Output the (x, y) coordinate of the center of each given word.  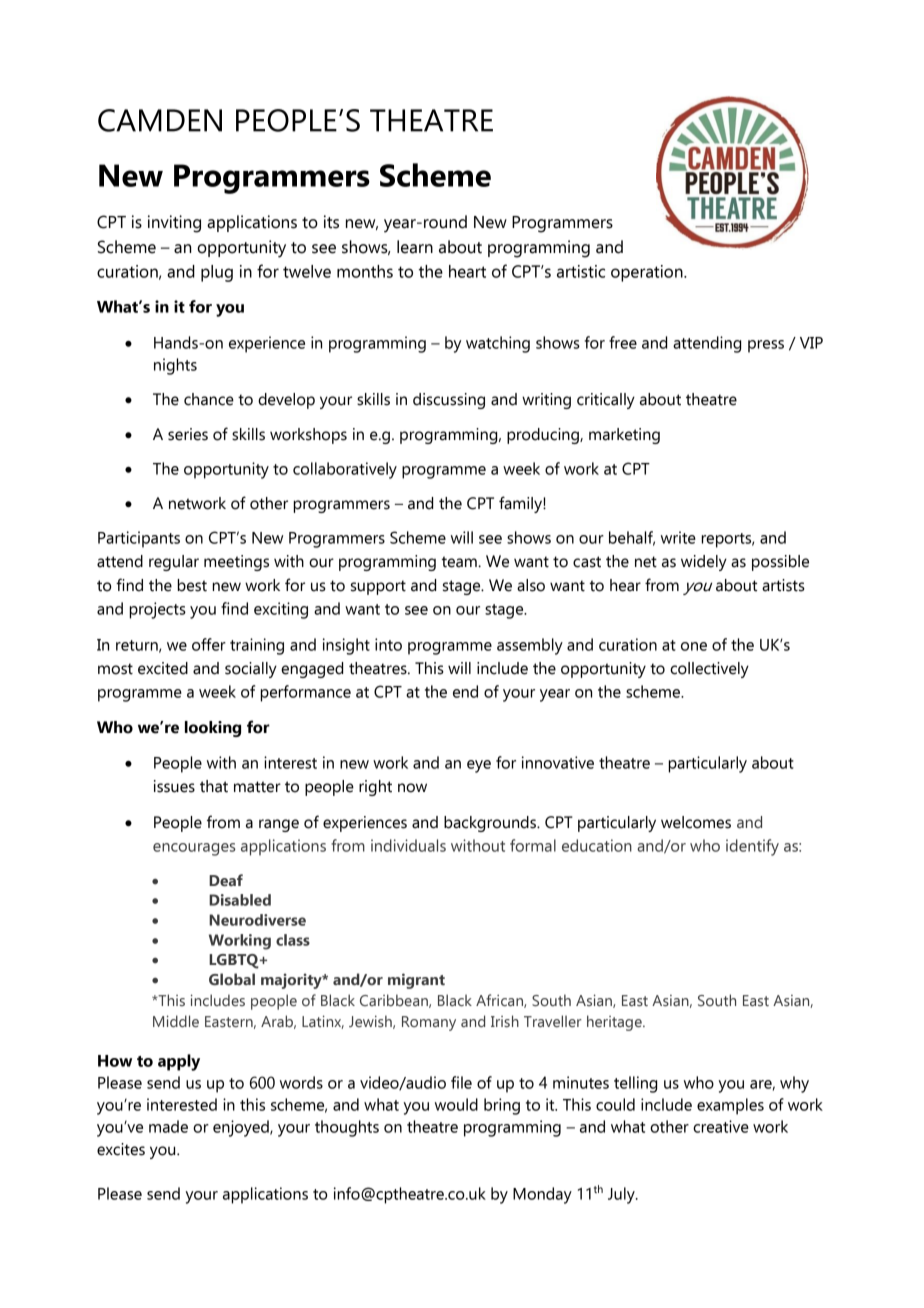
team (460, 562)
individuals (408, 845)
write (678, 537)
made (168, 1126)
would (456, 1104)
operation (648, 273)
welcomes (696, 822)
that (214, 786)
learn (415, 247)
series (188, 434)
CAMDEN (160, 120)
